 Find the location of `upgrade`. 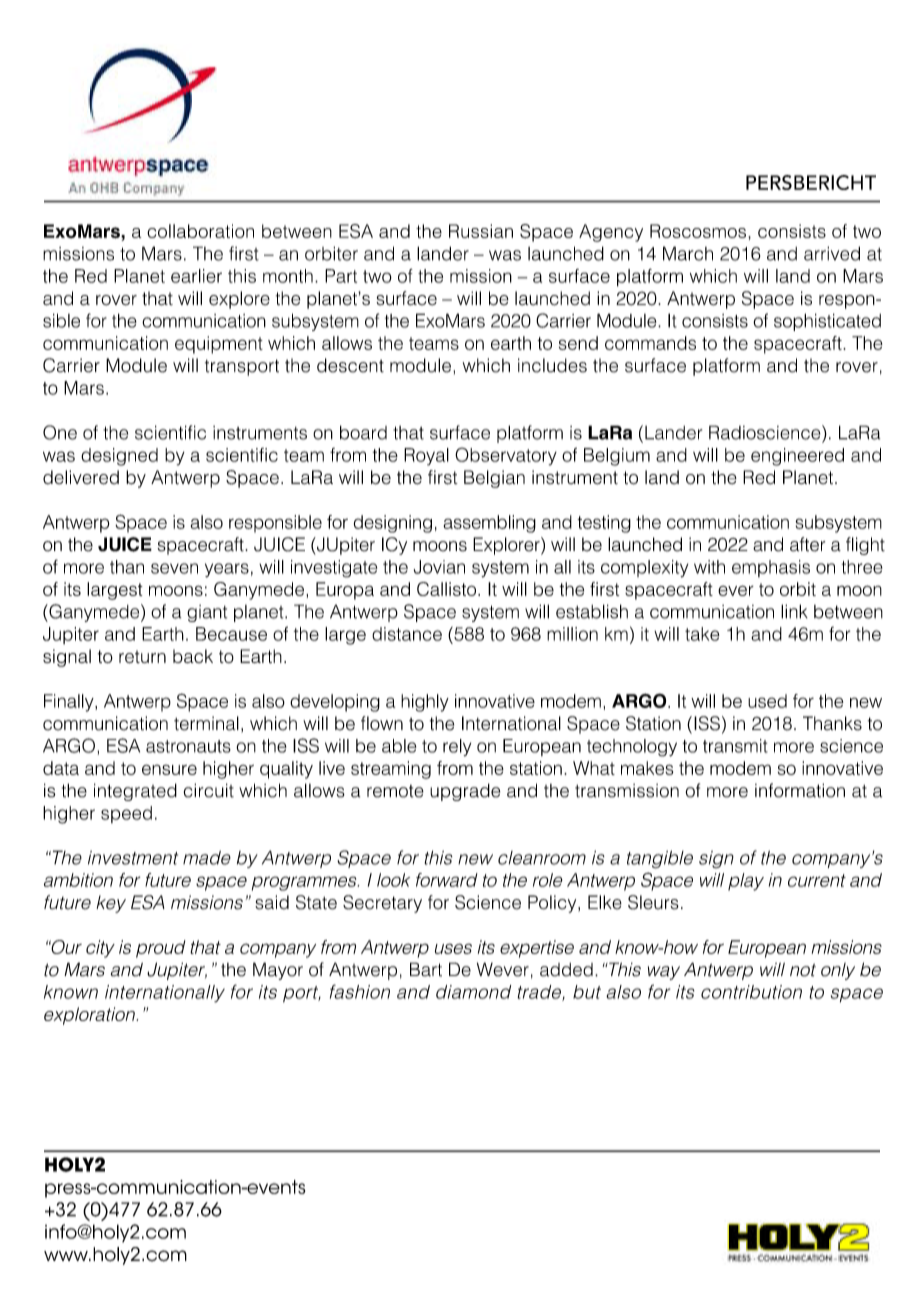

upgrade is located at coordinates (465, 792).
